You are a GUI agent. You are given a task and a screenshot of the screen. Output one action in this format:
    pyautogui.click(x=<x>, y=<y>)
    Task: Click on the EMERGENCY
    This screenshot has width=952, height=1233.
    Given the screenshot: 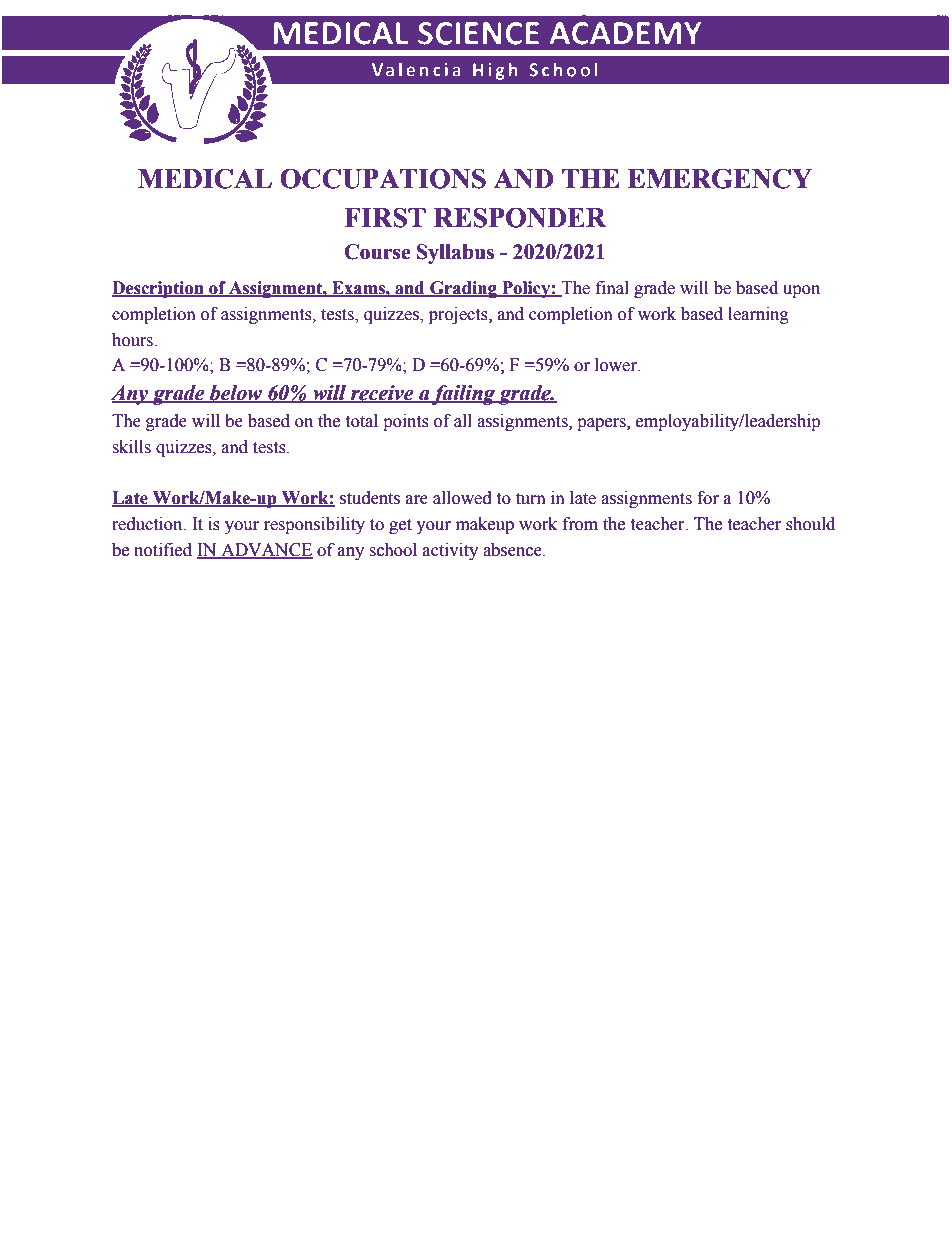 What is the action you would take?
    pyautogui.click(x=720, y=178)
